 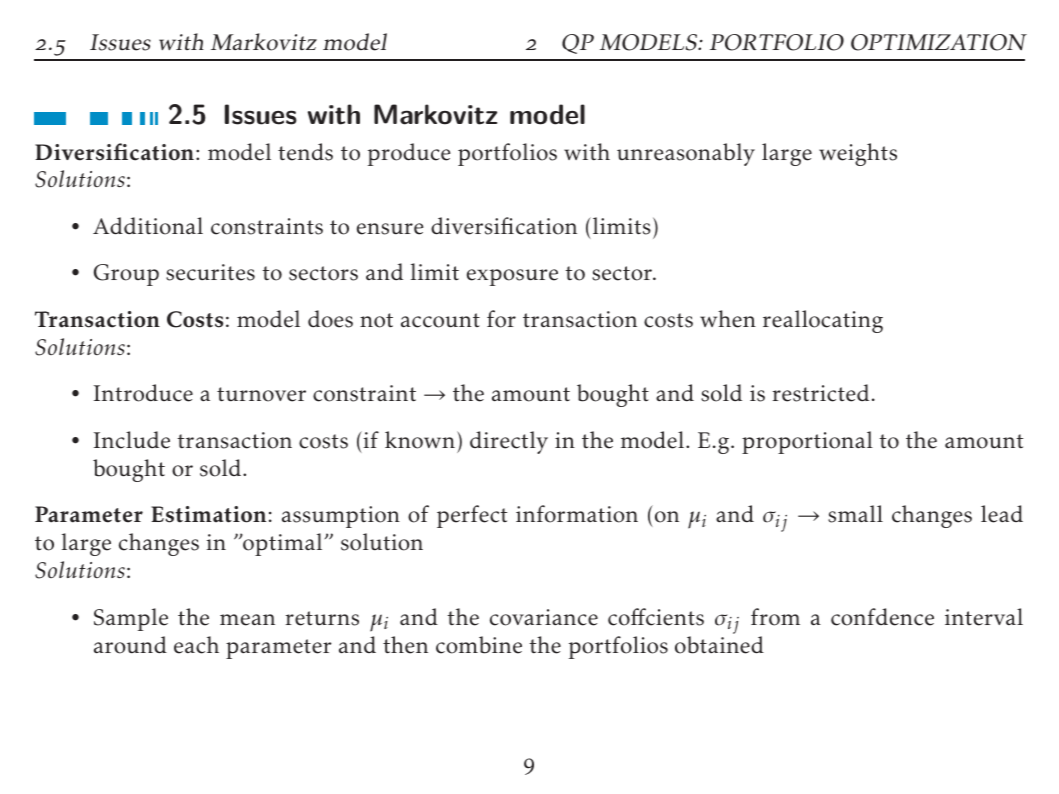 I want to click on unreasonably, so click(x=686, y=154).
